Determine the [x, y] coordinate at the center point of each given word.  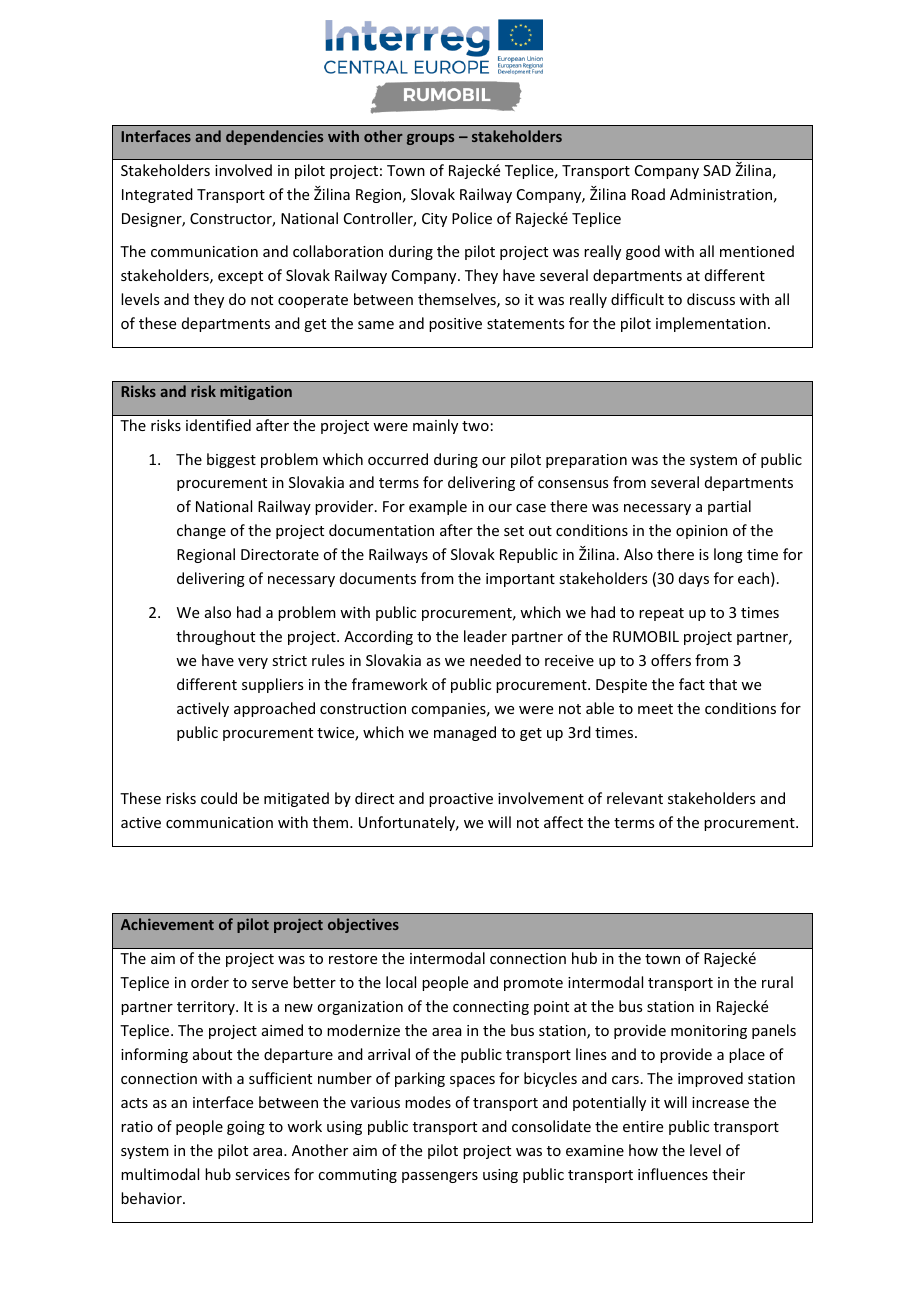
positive [455, 325]
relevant [635, 798]
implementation [711, 324]
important [520, 580]
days [694, 579]
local [401, 982]
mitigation [256, 392]
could [219, 798]
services [262, 1174]
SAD [717, 170]
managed [465, 733]
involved [243, 170]
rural [777, 982]
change [201, 531]
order [210, 982]
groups [430, 139]
